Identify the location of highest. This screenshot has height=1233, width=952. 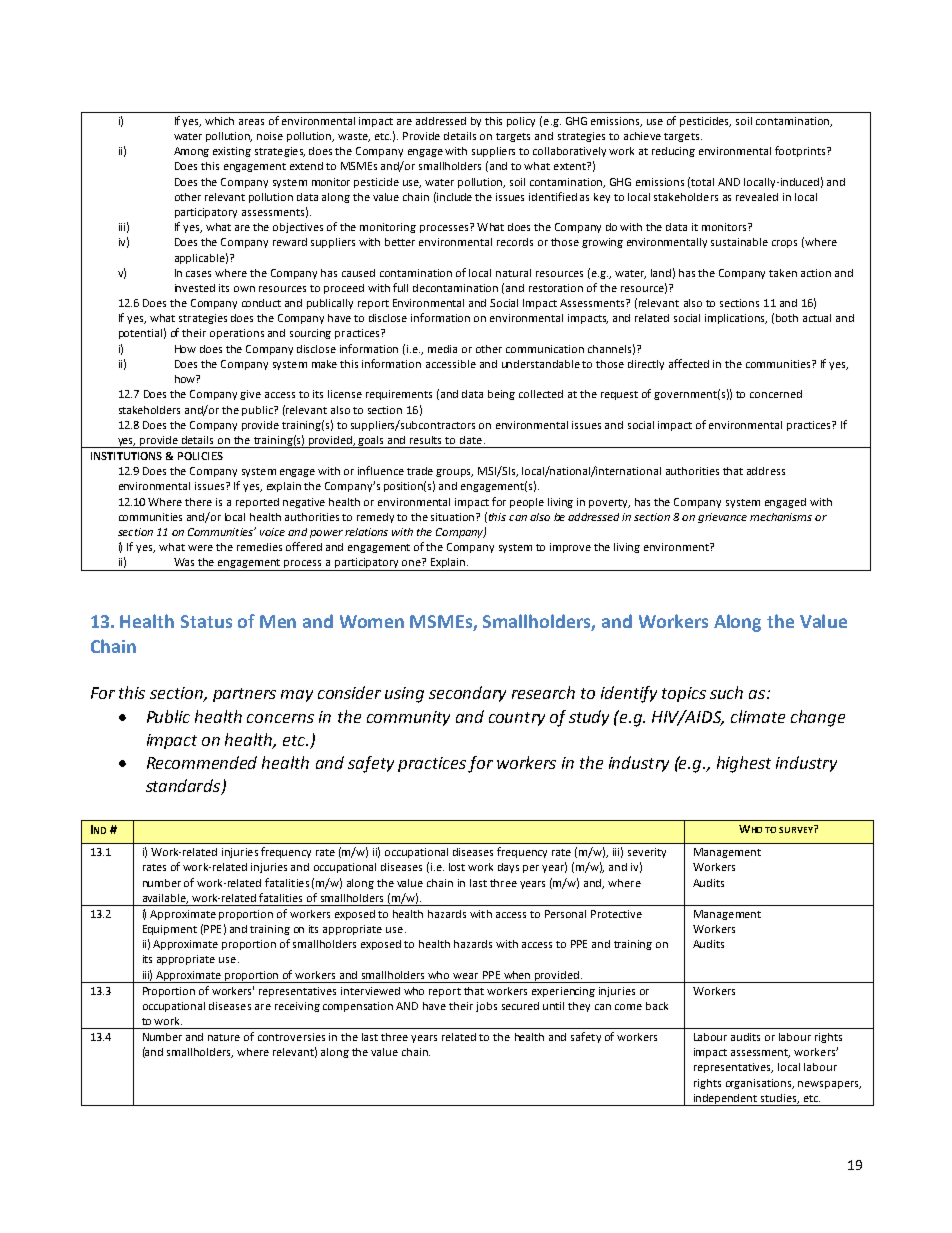
(744, 764).
